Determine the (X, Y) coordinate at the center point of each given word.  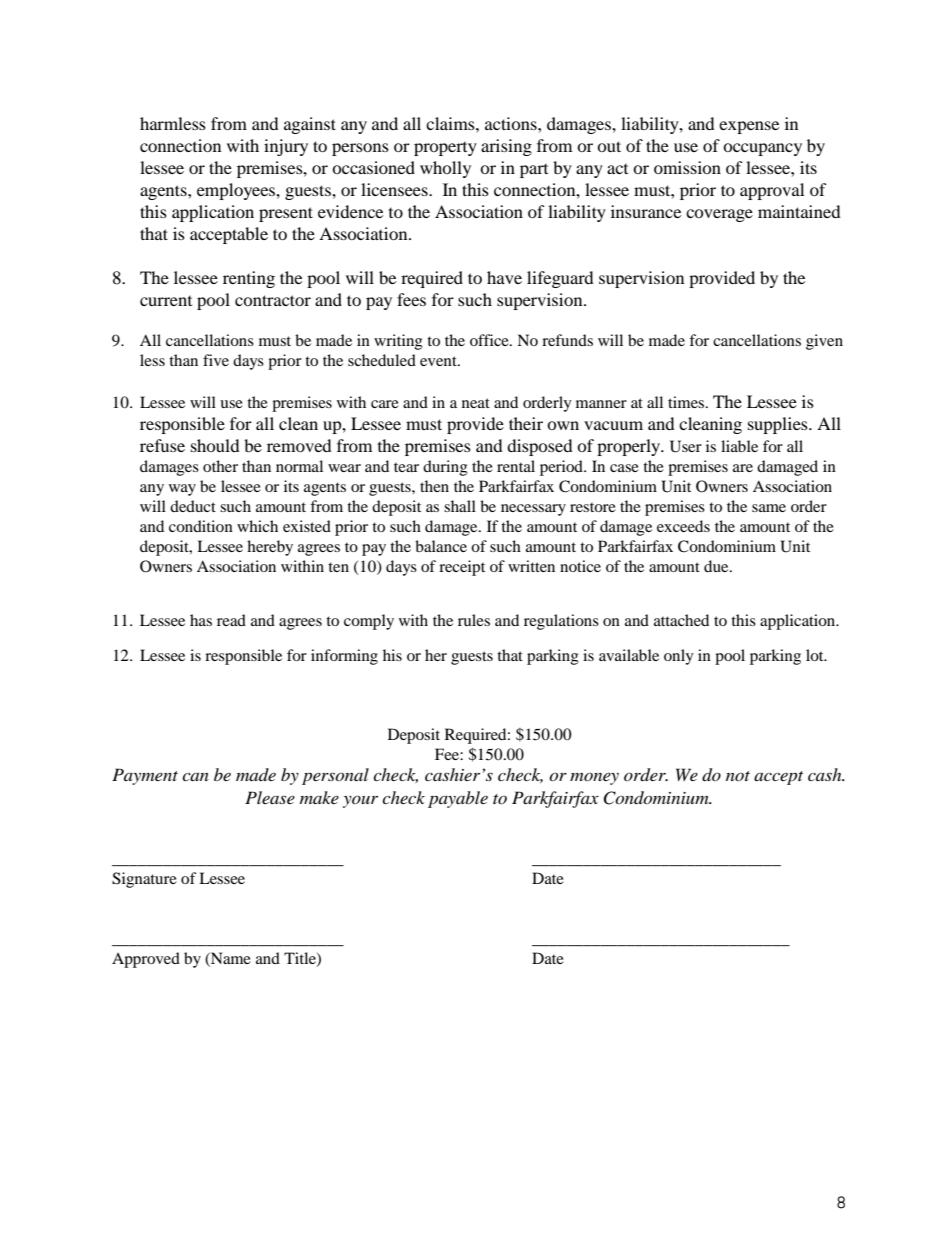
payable (458, 799)
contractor (273, 300)
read (231, 620)
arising (506, 147)
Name (230, 959)
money (594, 779)
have (504, 277)
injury (286, 147)
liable (739, 446)
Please (270, 797)
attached (681, 620)
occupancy (762, 149)
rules (474, 620)
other (220, 466)
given (824, 342)
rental (516, 466)
